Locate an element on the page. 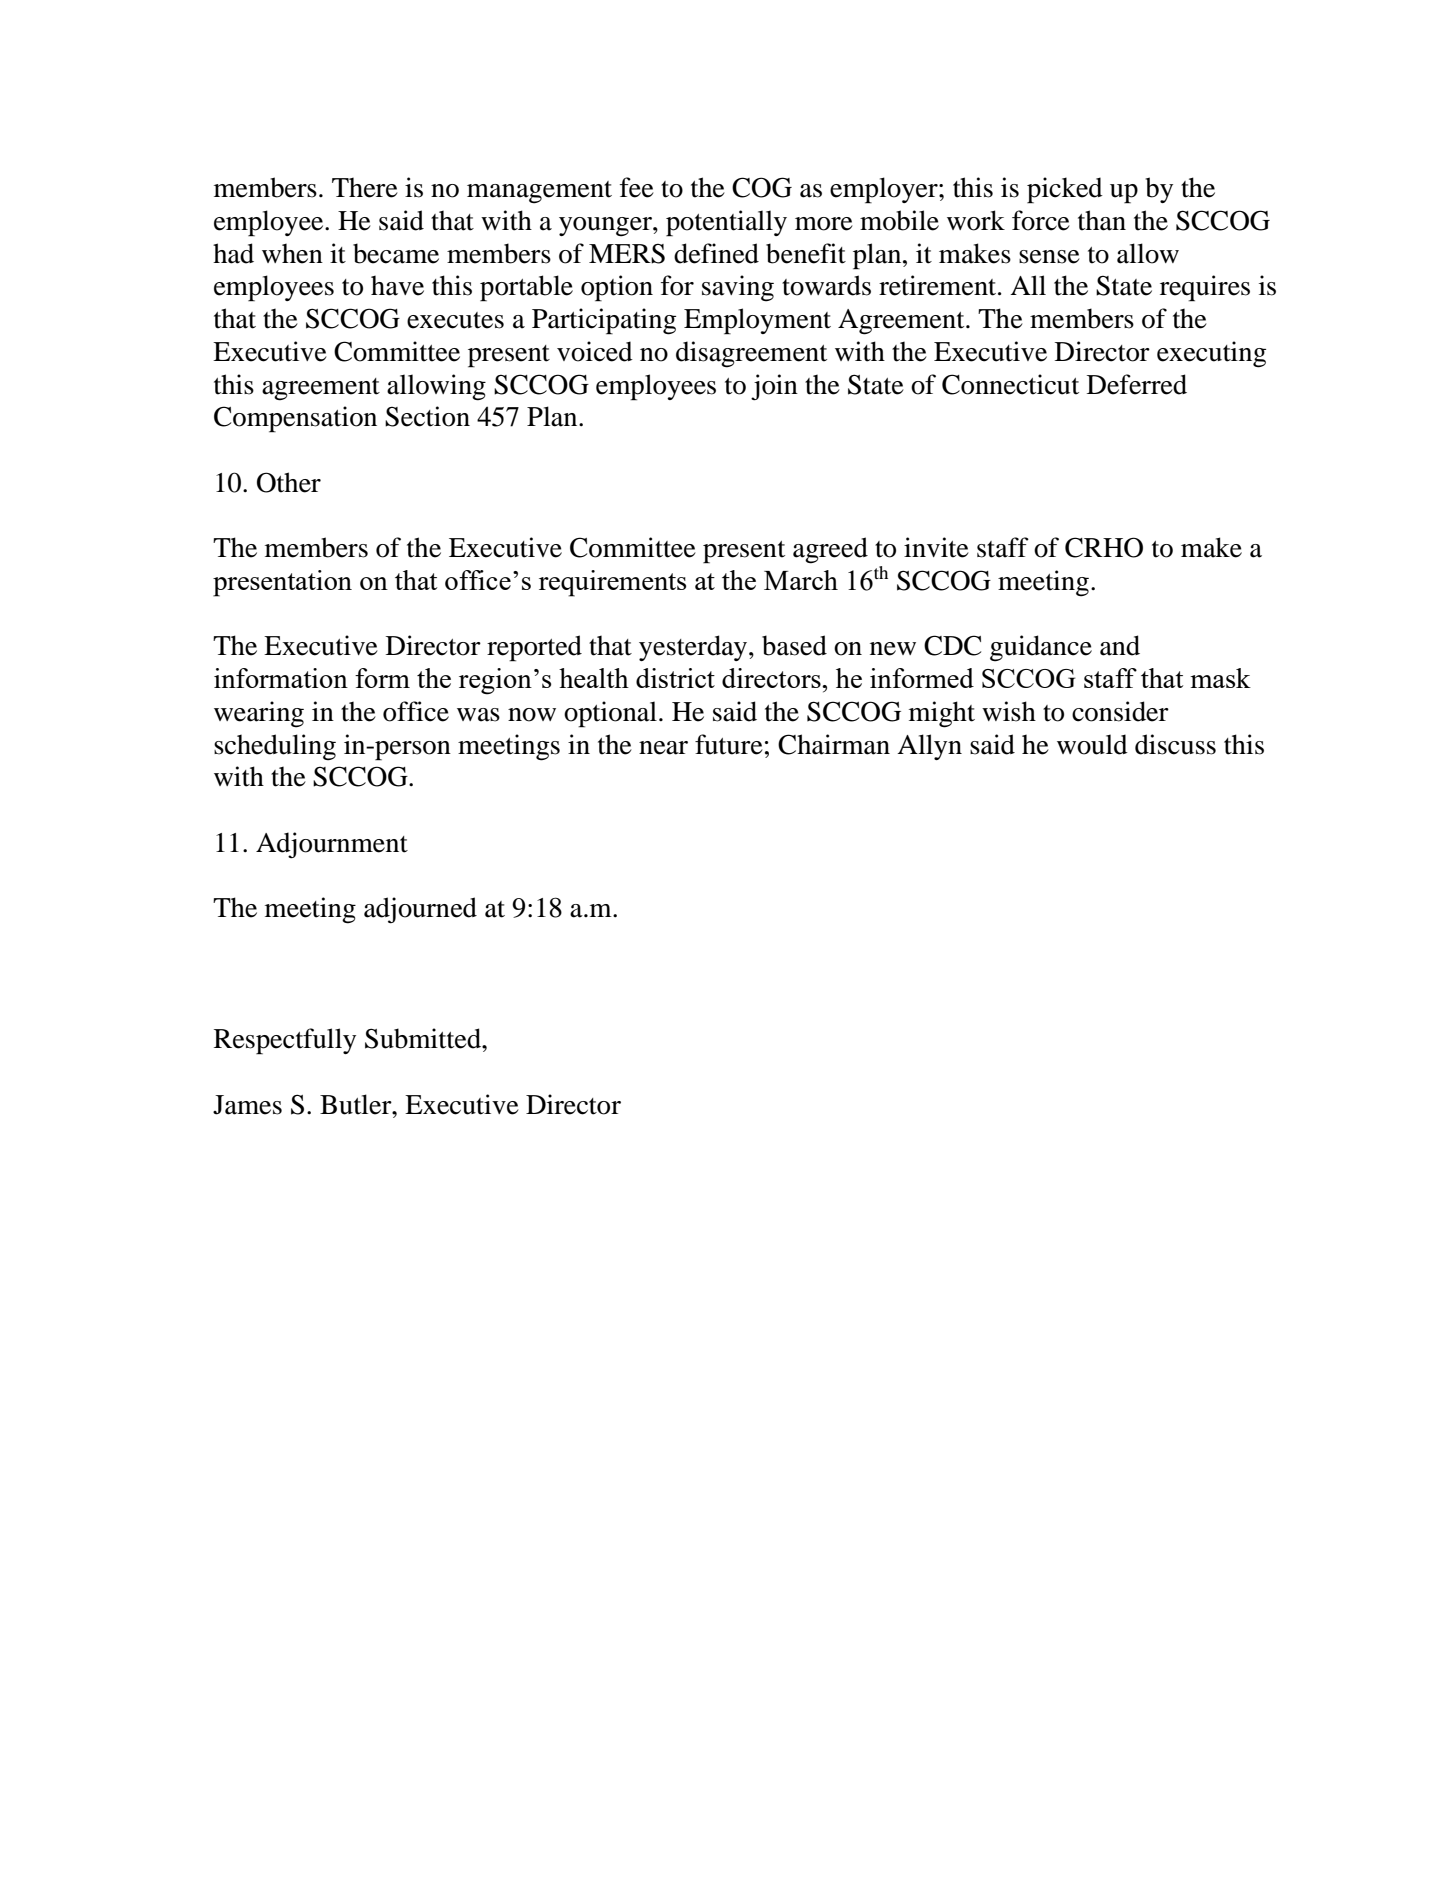 The image size is (1451, 1878). yesterday is located at coordinates (694, 648).
